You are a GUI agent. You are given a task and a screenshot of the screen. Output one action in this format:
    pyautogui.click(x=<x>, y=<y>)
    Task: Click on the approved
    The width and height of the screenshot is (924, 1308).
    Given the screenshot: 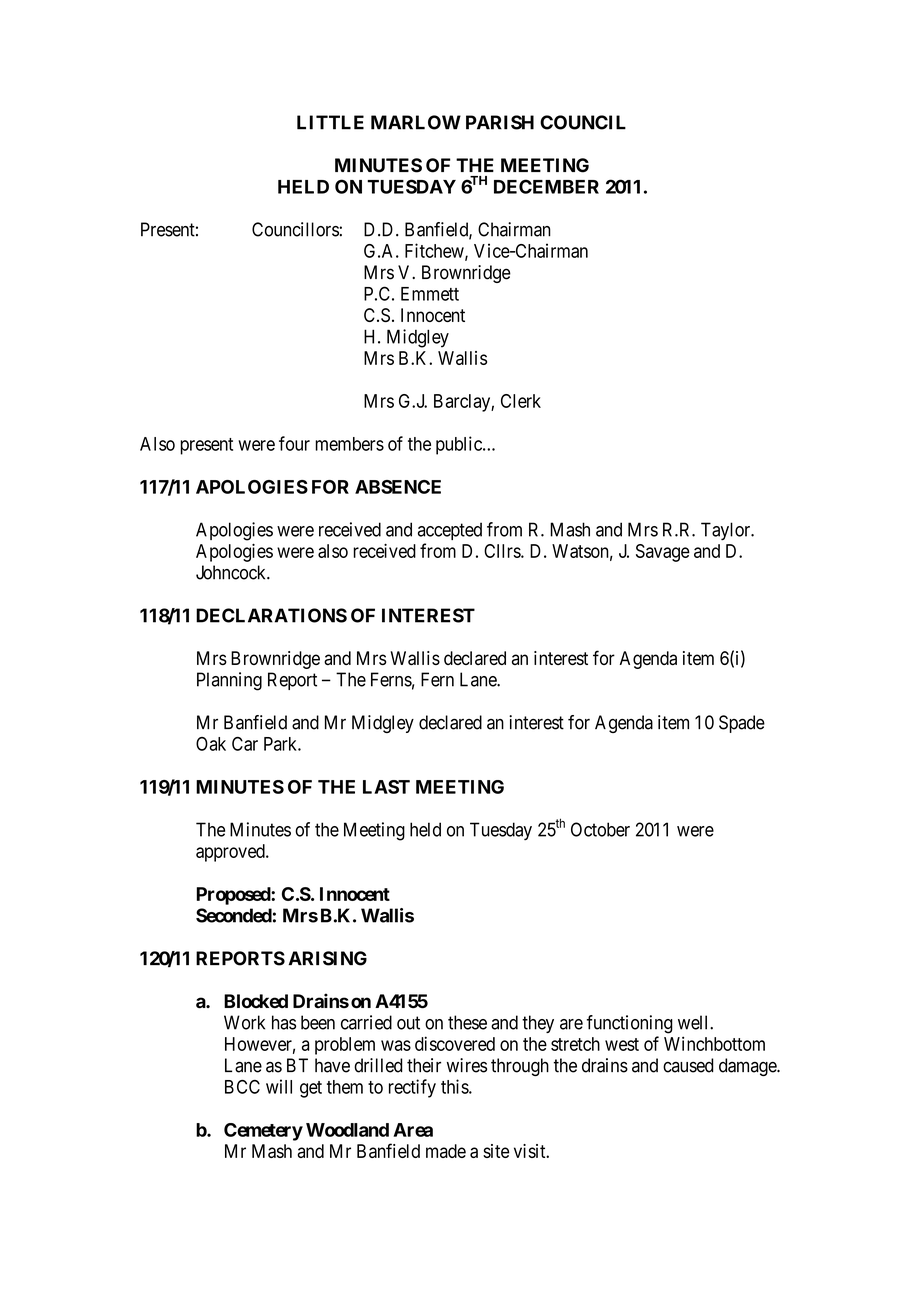 What is the action you would take?
    pyautogui.click(x=231, y=853)
